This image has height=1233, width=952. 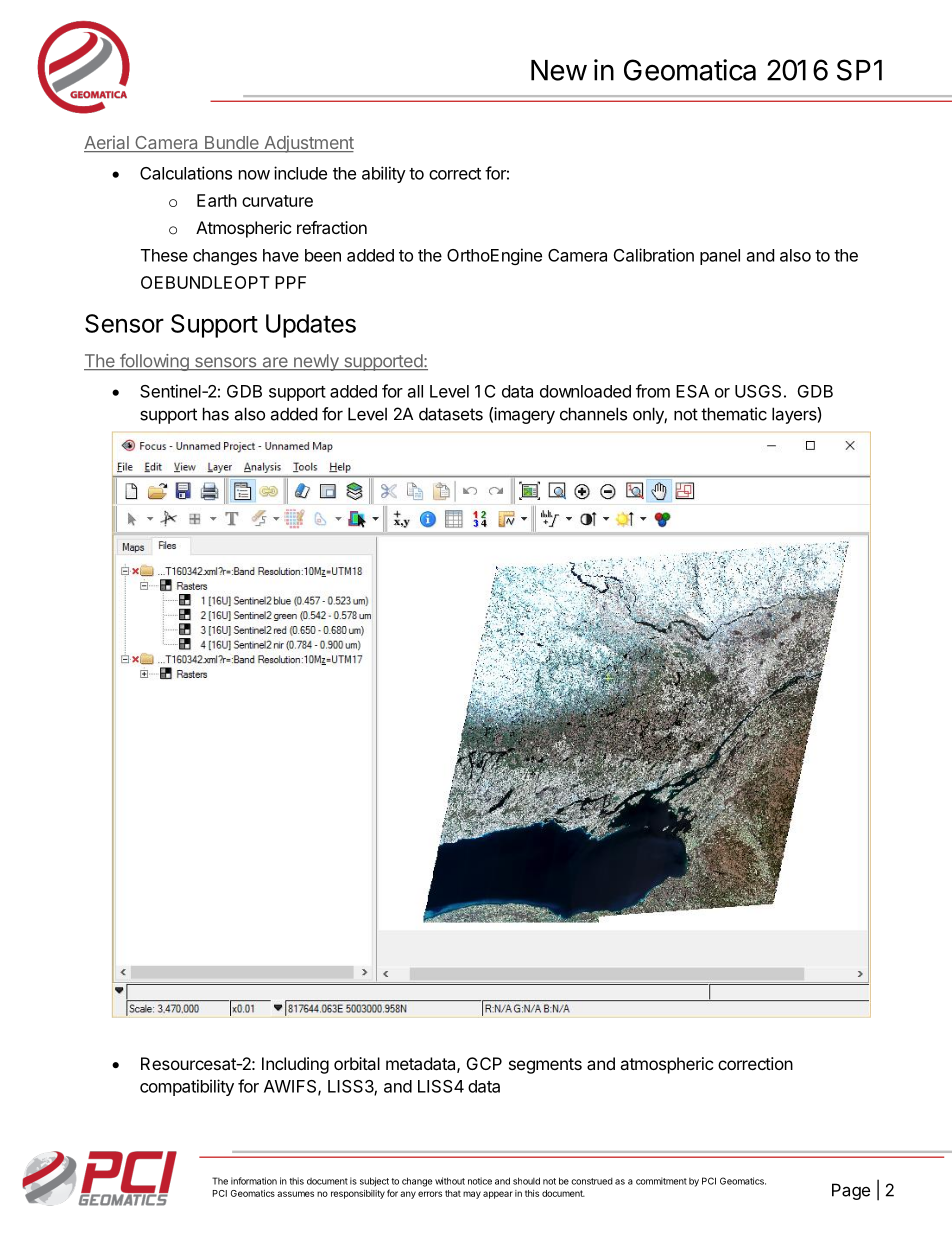 What do you see at coordinates (720, 257) in the image?
I see `panel` at bounding box center [720, 257].
